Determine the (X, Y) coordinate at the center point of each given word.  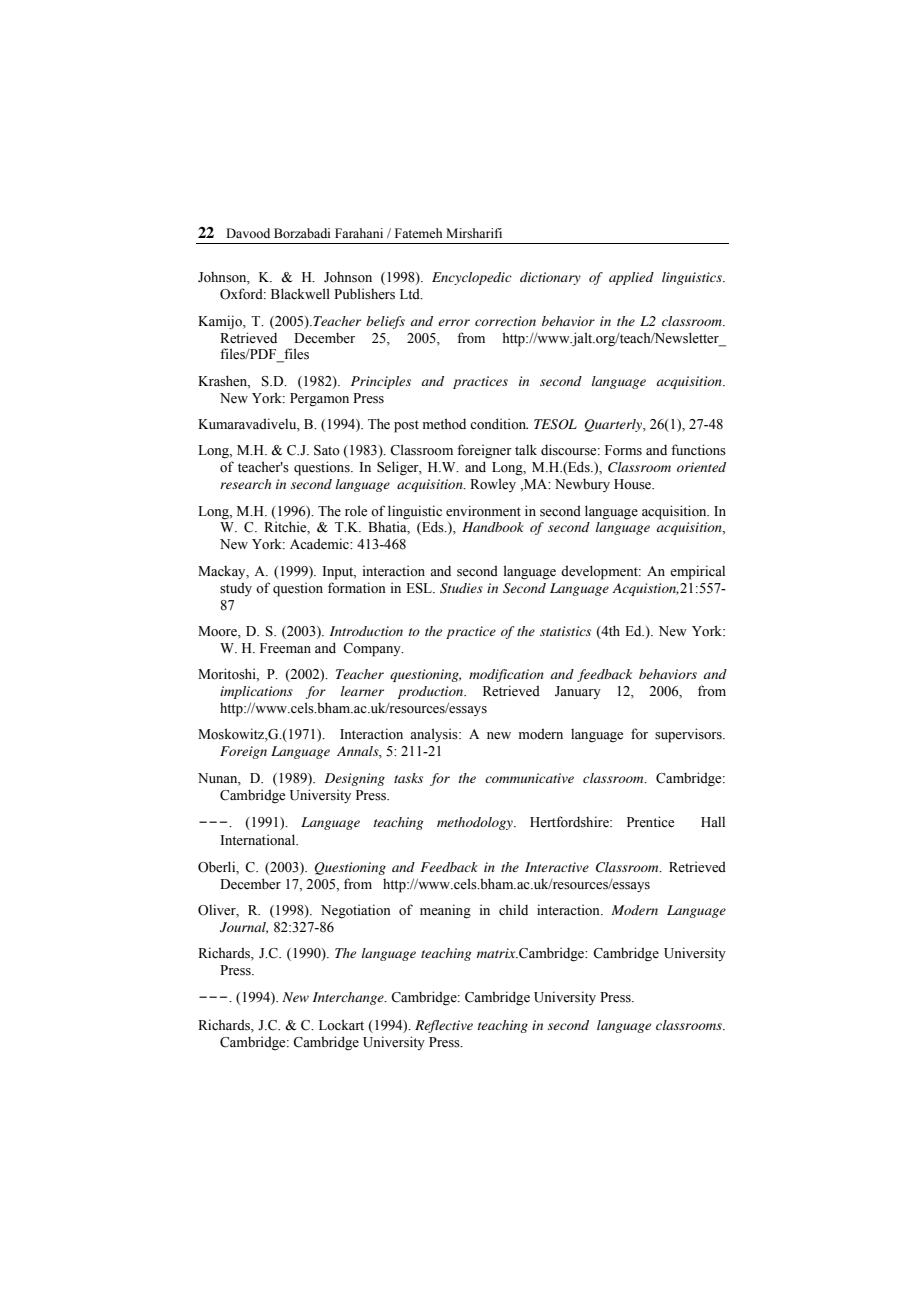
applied (631, 278)
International (259, 840)
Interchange (349, 998)
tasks (408, 778)
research (245, 484)
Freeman (285, 648)
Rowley (493, 485)
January (578, 692)
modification (506, 675)
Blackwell (300, 293)
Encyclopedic (472, 278)
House (634, 484)
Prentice (650, 822)
